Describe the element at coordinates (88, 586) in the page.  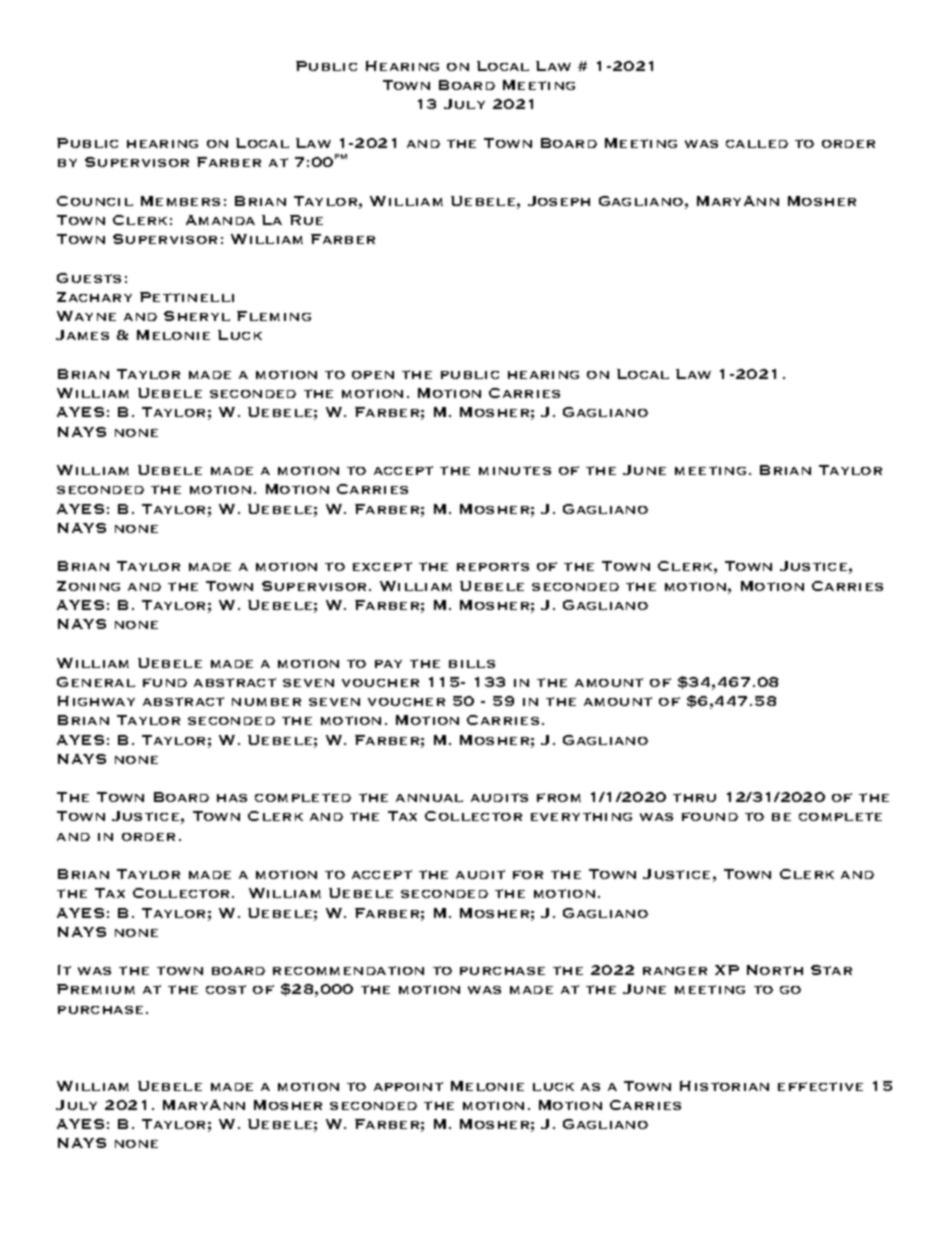
I see `Zoning` at that location.
